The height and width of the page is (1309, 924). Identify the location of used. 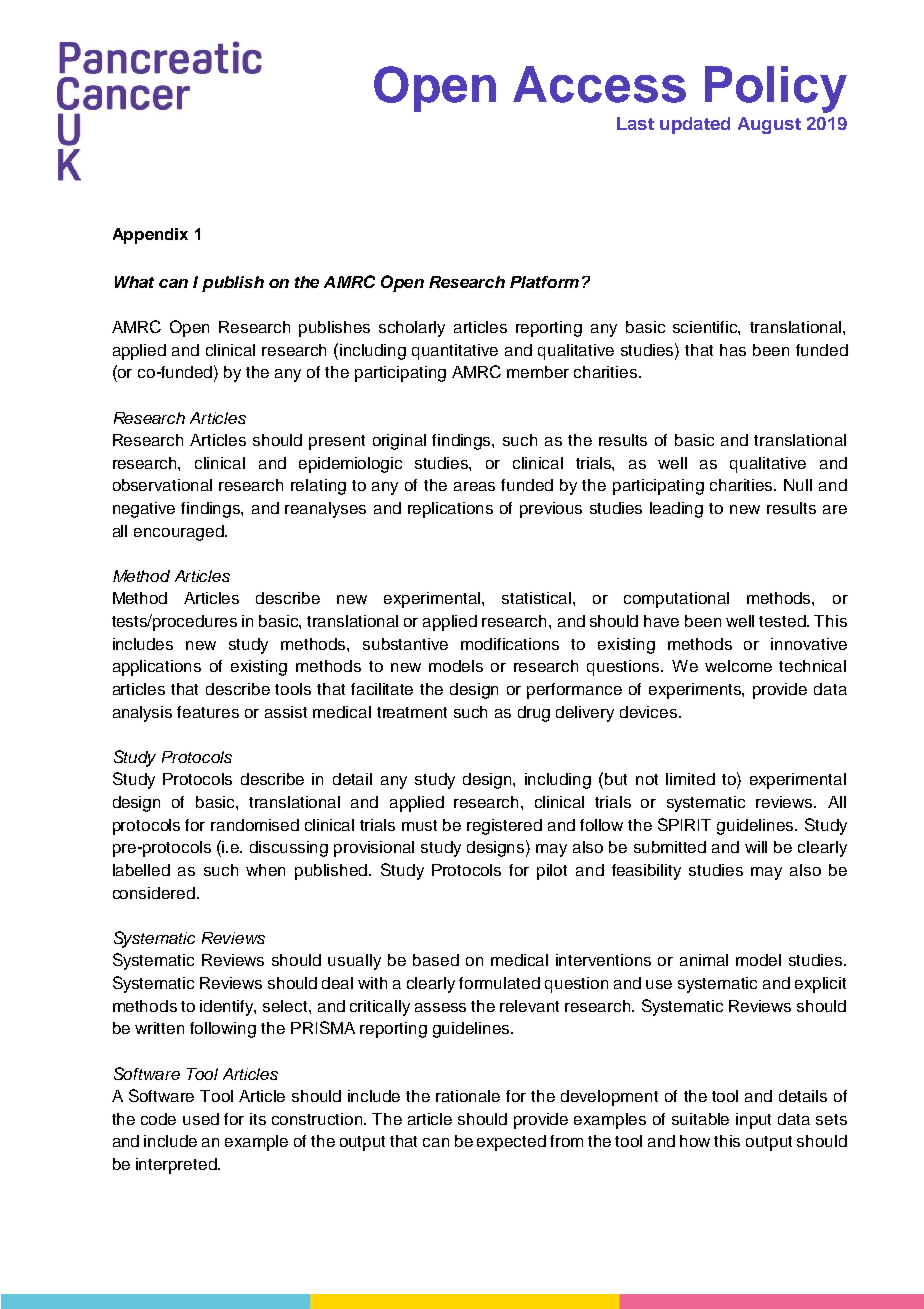
(201, 1119).
